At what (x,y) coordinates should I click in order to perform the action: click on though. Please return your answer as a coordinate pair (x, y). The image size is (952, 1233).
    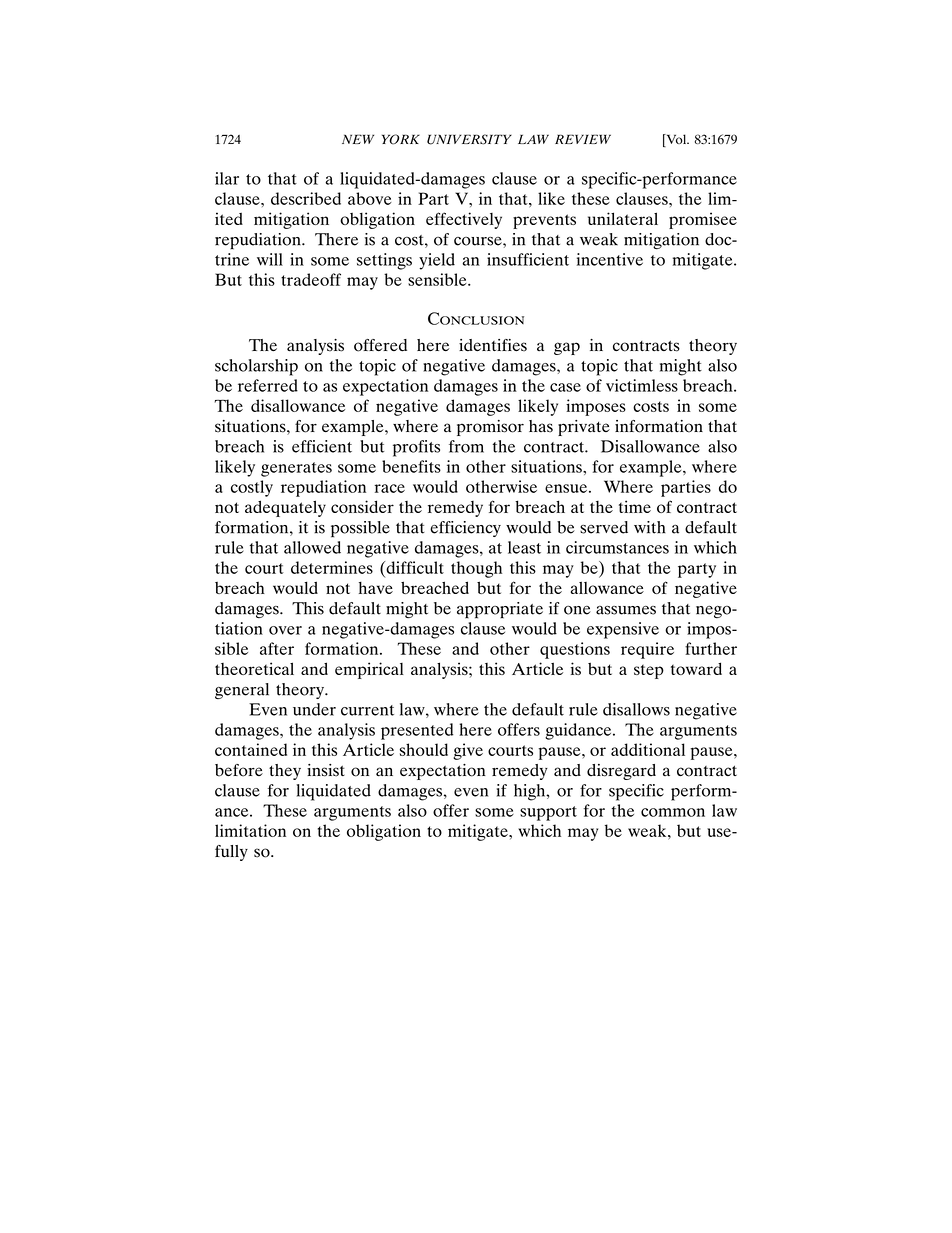
    Looking at the image, I should click on (476, 569).
